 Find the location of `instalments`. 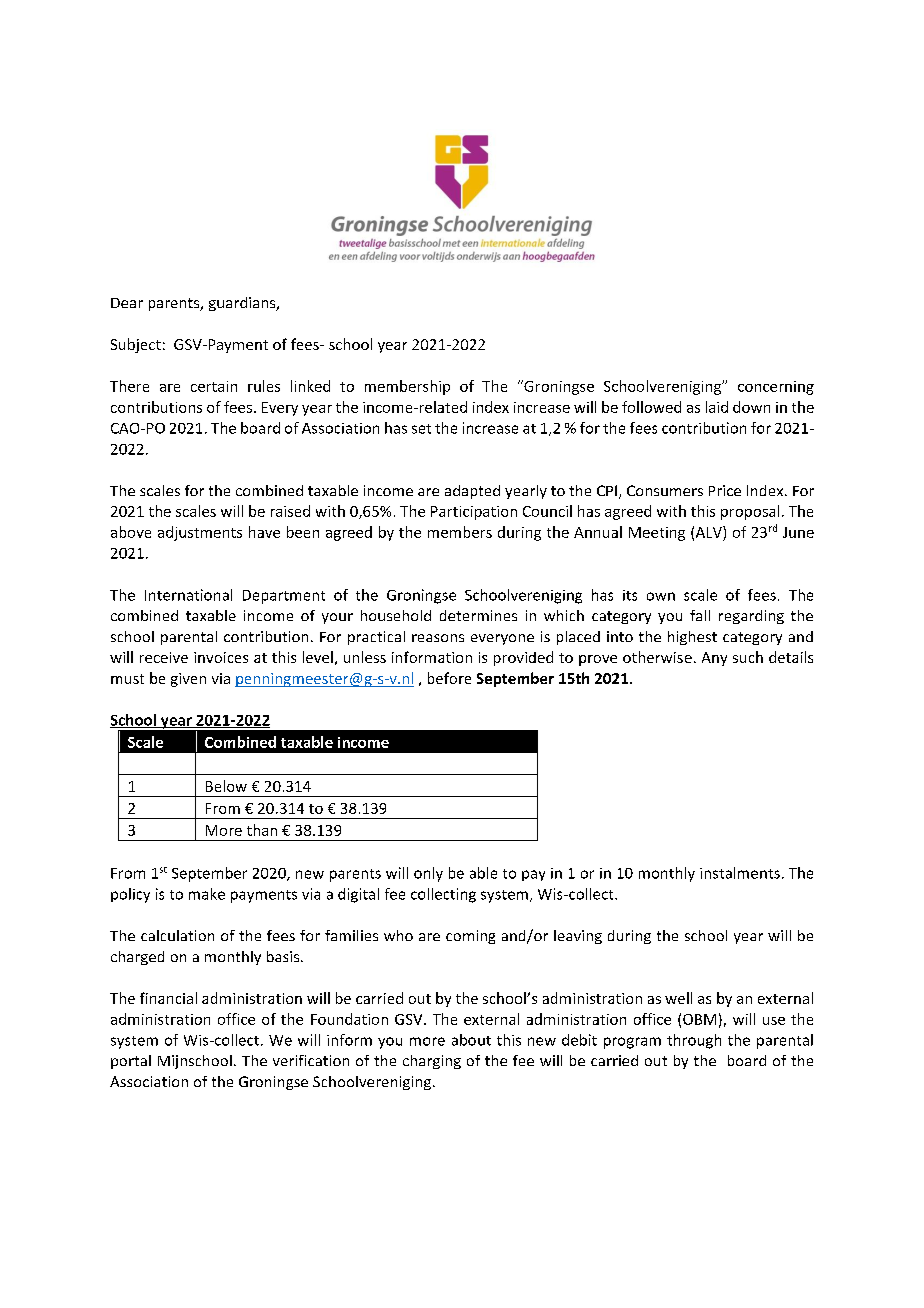

instalments is located at coordinates (740, 873).
